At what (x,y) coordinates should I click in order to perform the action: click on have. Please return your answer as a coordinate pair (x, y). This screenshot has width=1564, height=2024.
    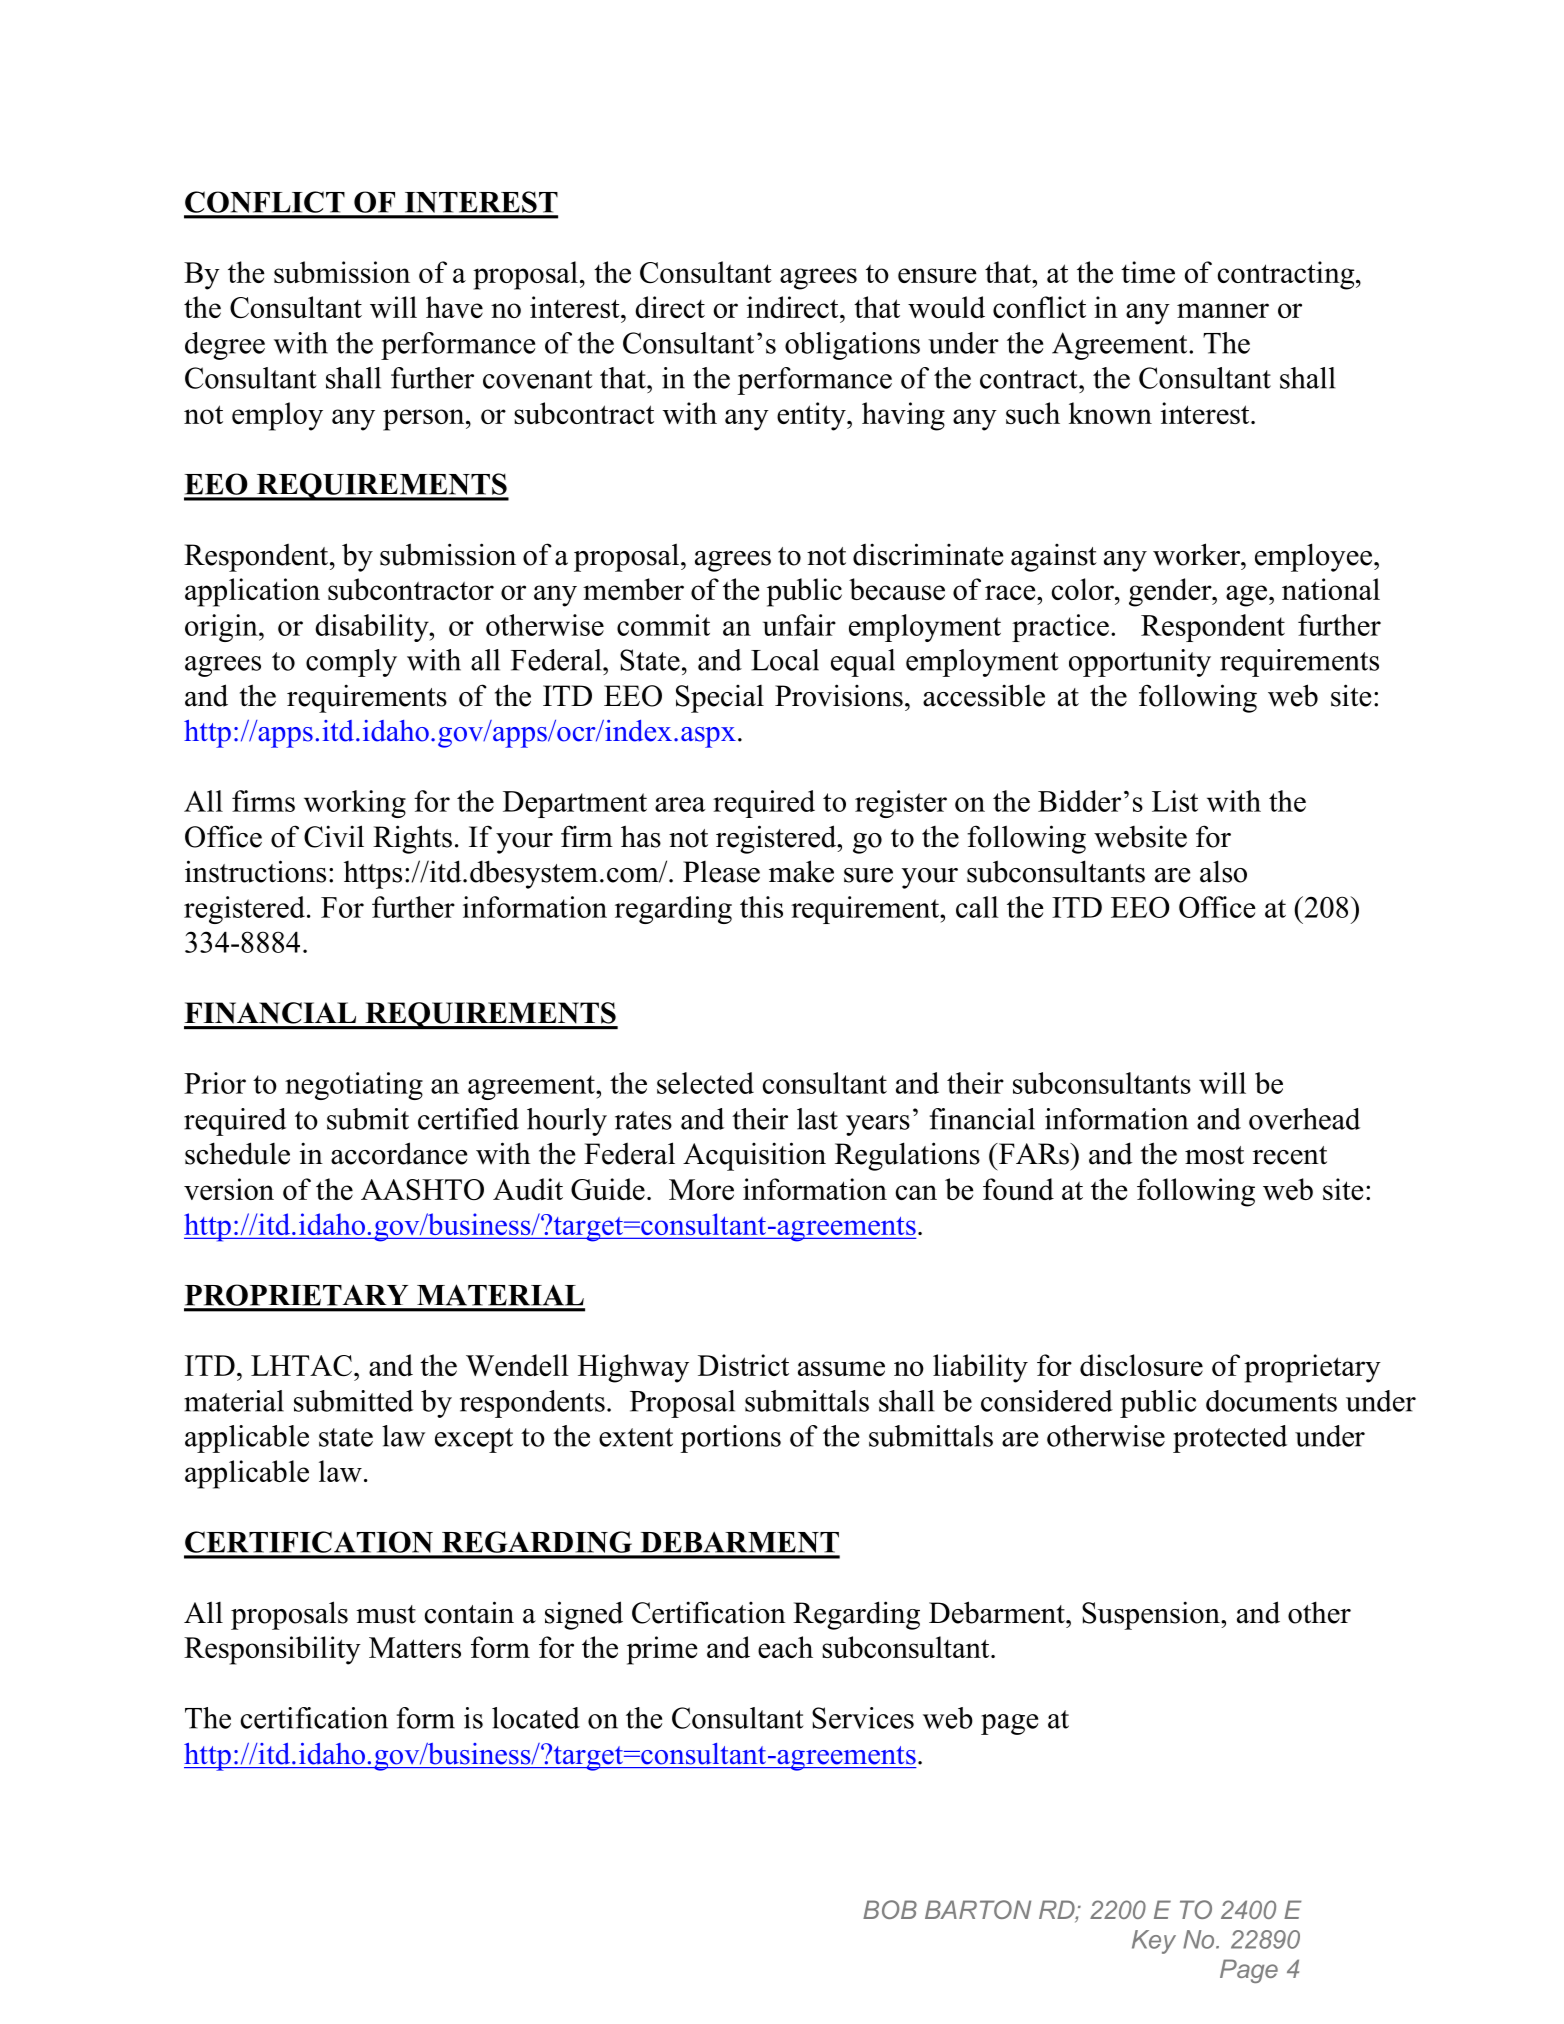
    Looking at the image, I should click on (454, 307).
